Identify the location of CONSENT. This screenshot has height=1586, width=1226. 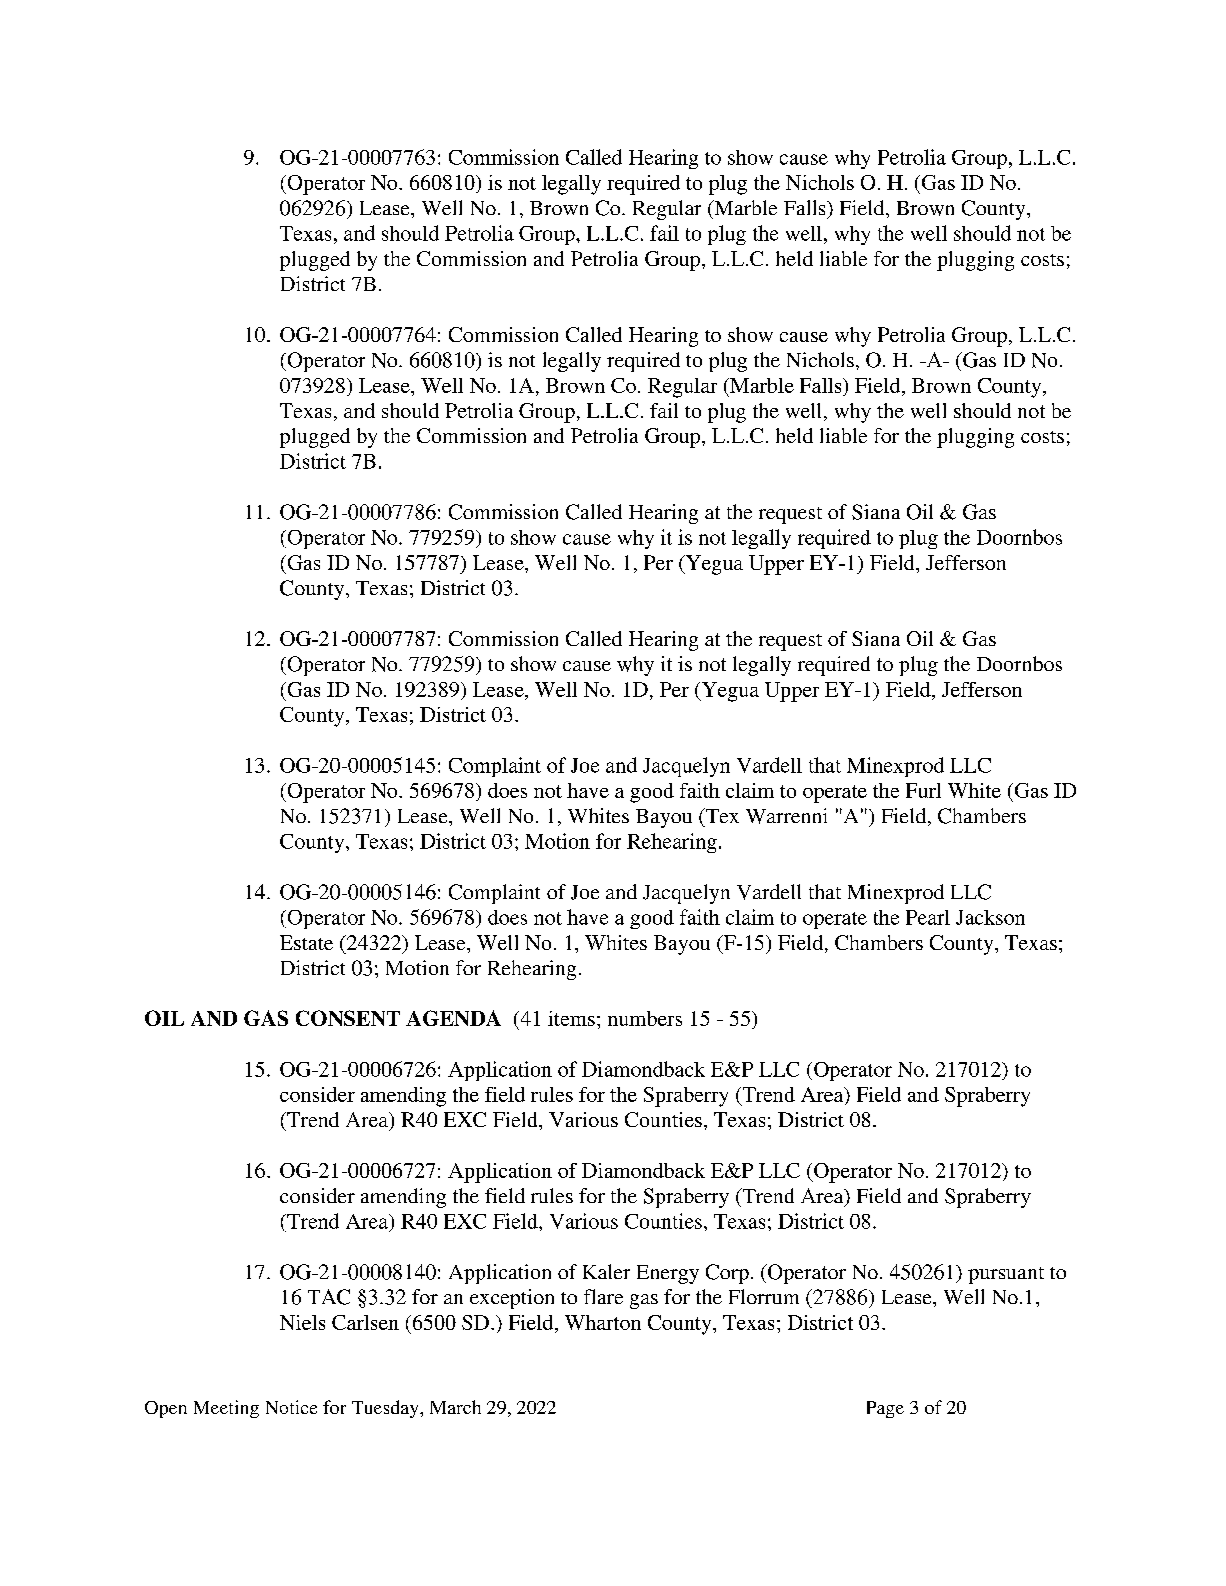
(348, 1018).
